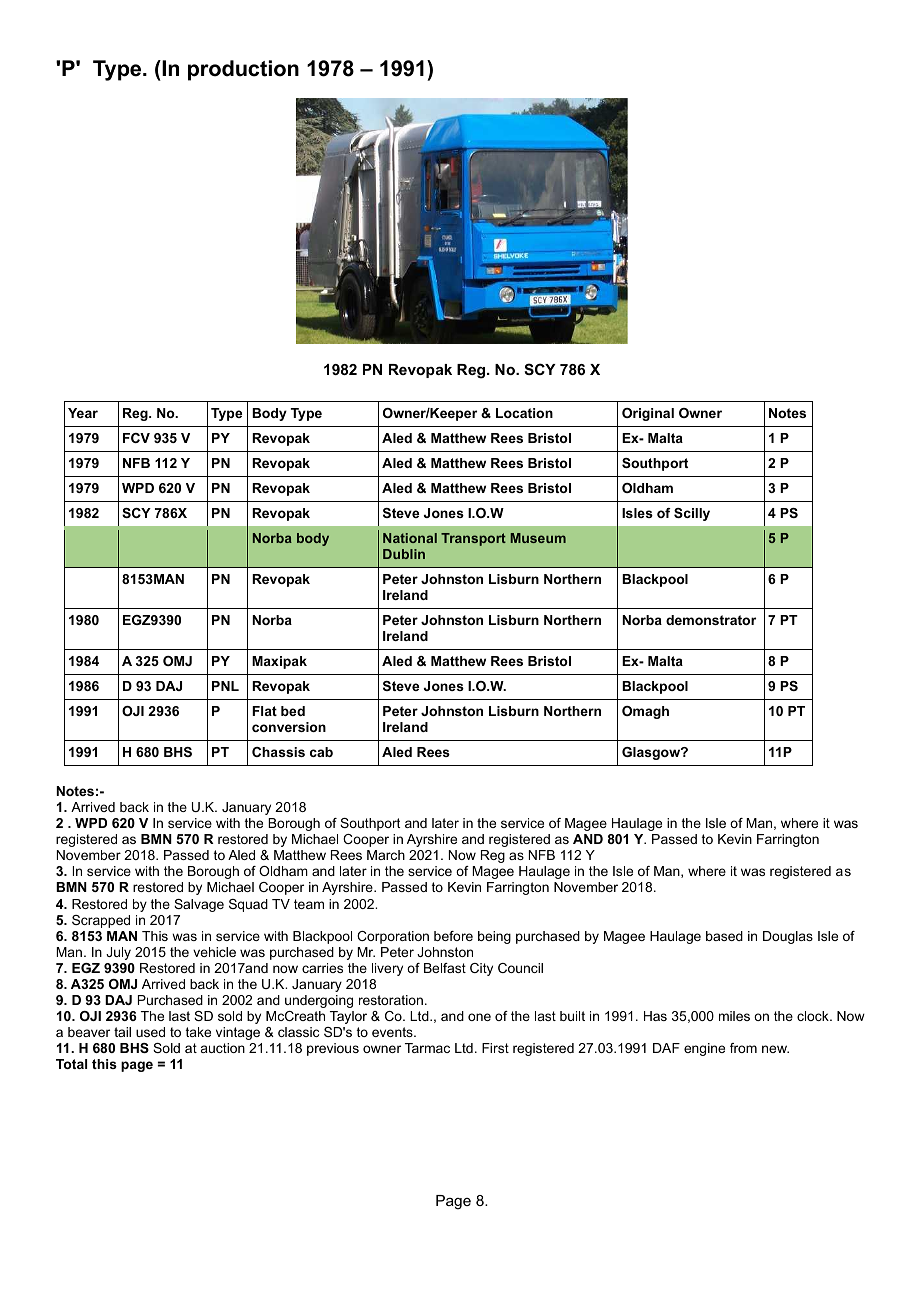 The width and height of the document is (924, 1308). Describe the element at coordinates (743, 1048) in the document. I see `from` at that location.
